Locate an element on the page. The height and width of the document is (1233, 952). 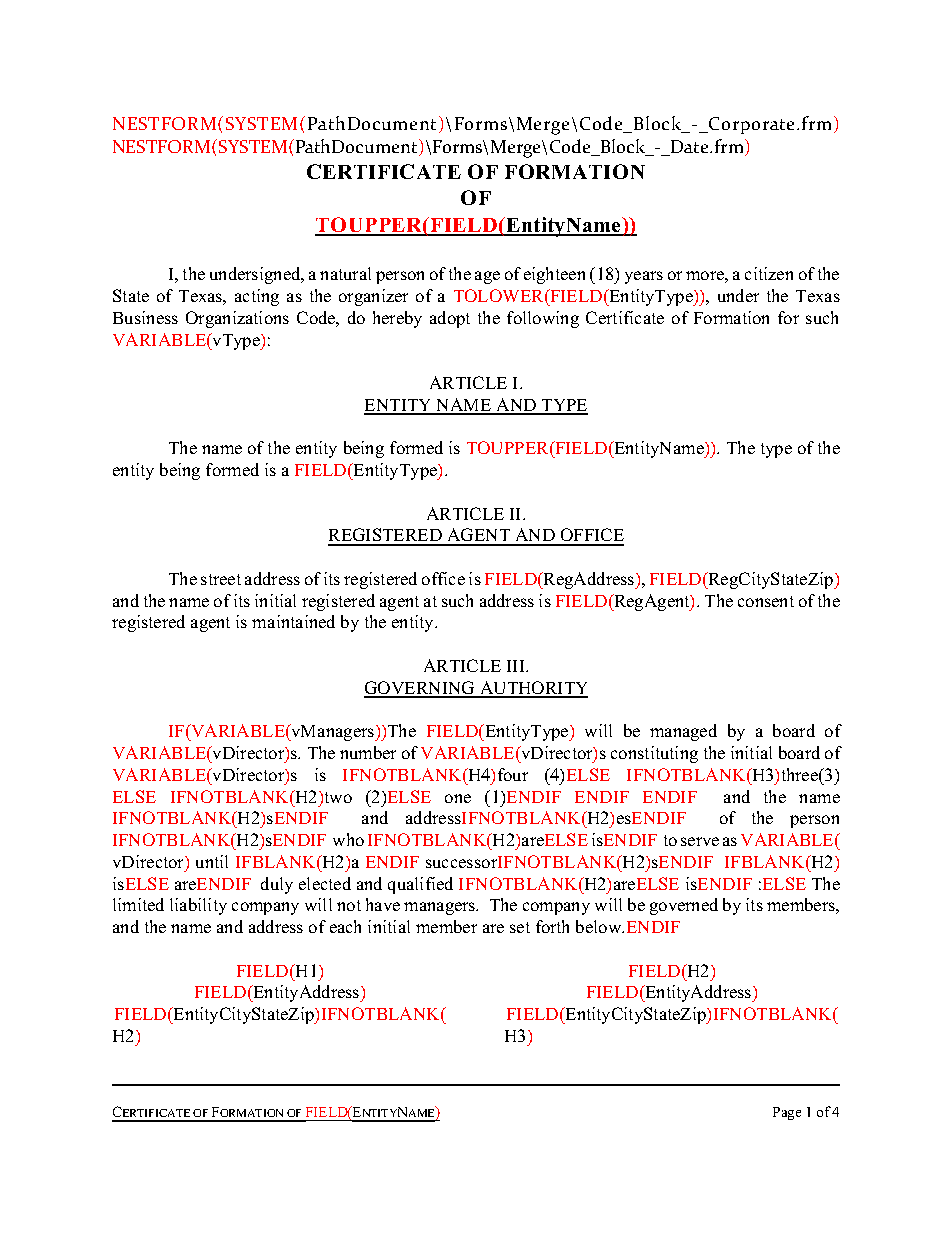
street is located at coordinates (221, 579).
